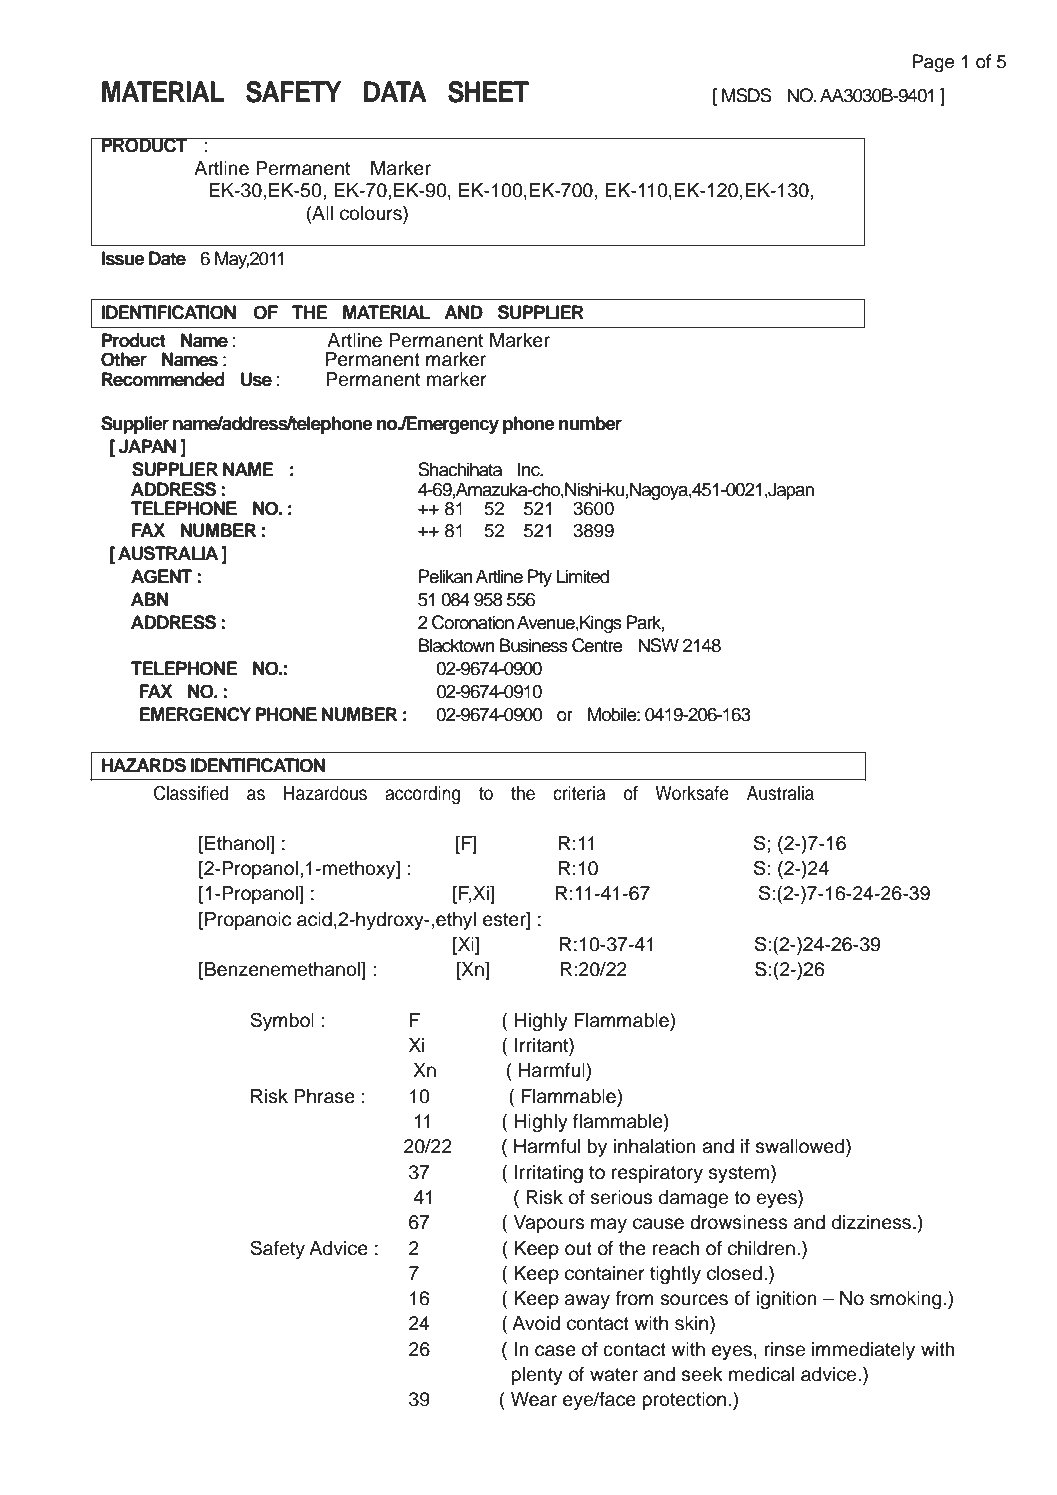 The image size is (1057, 1495). What do you see at coordinates (579, 793) in the screenshot?
I see `criteria` at bounding box center [579, 793].
